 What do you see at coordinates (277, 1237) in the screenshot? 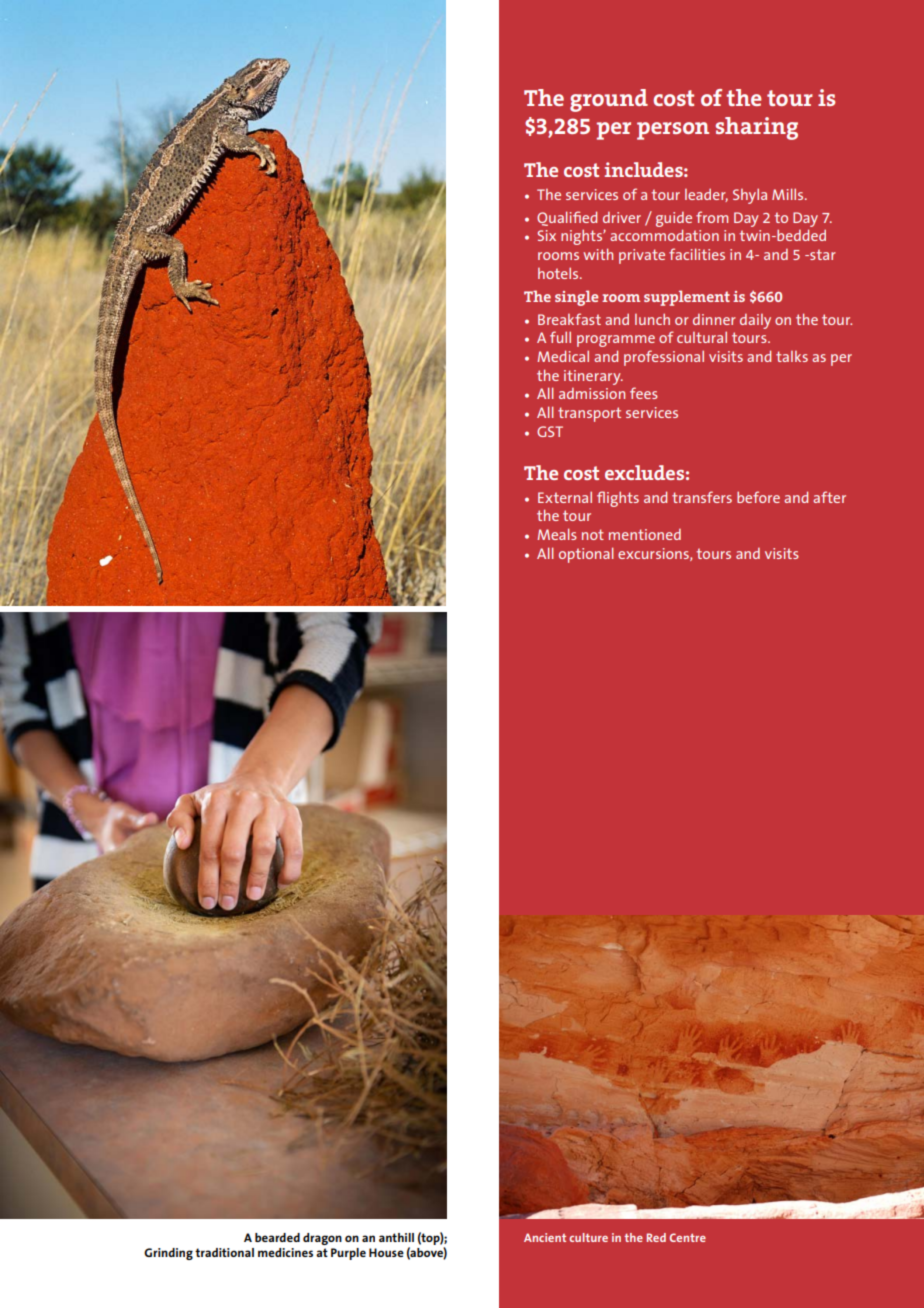
I see `bearded` at bounding box center [277, 1237].
